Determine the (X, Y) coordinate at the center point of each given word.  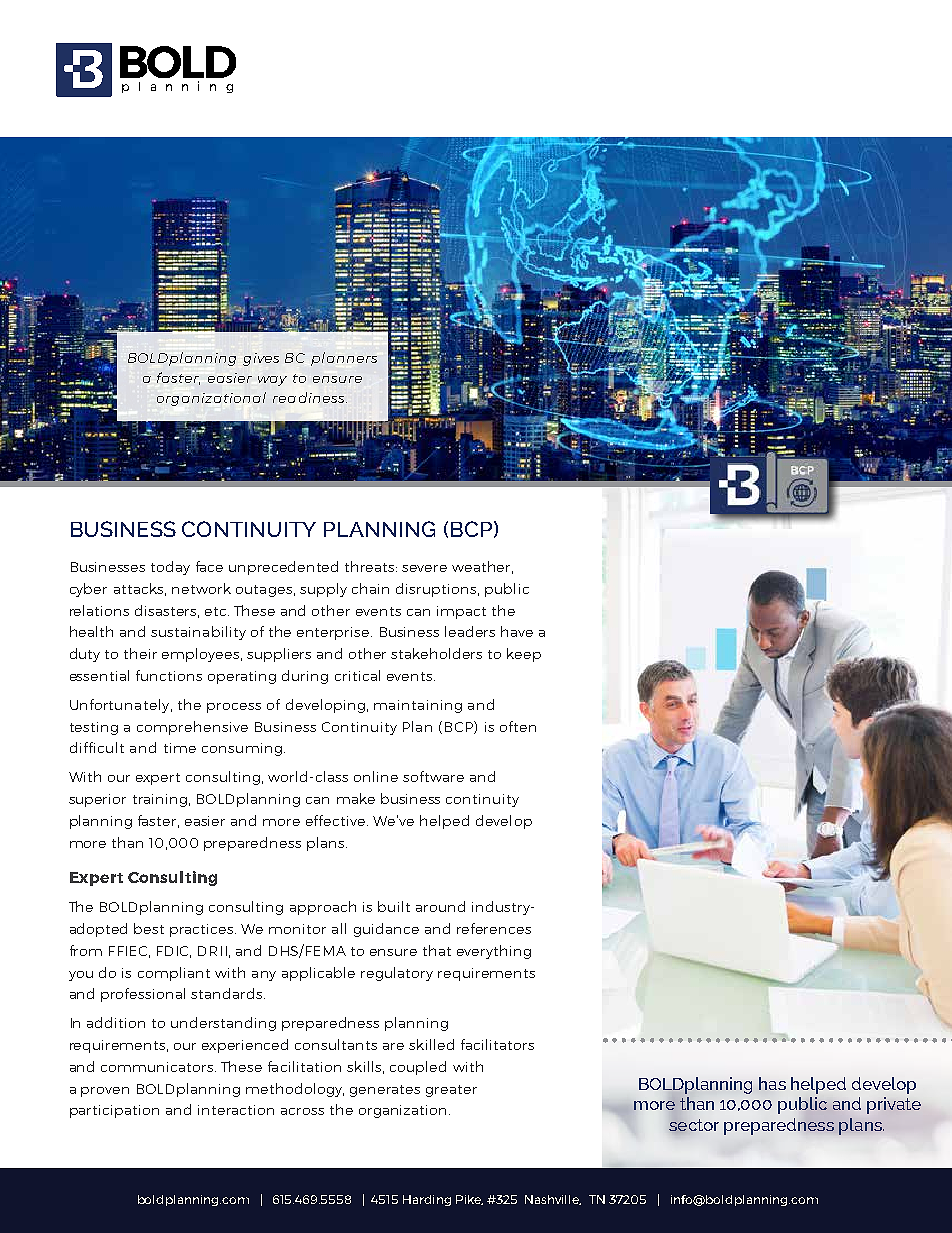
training (160, 800)
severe (424, 568)
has (772, 1083)
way (272, 381)
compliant (174, 974)
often (518, 726)
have (517, 631)
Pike (469, 1200)
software (433, 776)
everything (494, 952)
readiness (310, 397)
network (201, 588)
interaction (236, 1110)
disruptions (436, 590)
